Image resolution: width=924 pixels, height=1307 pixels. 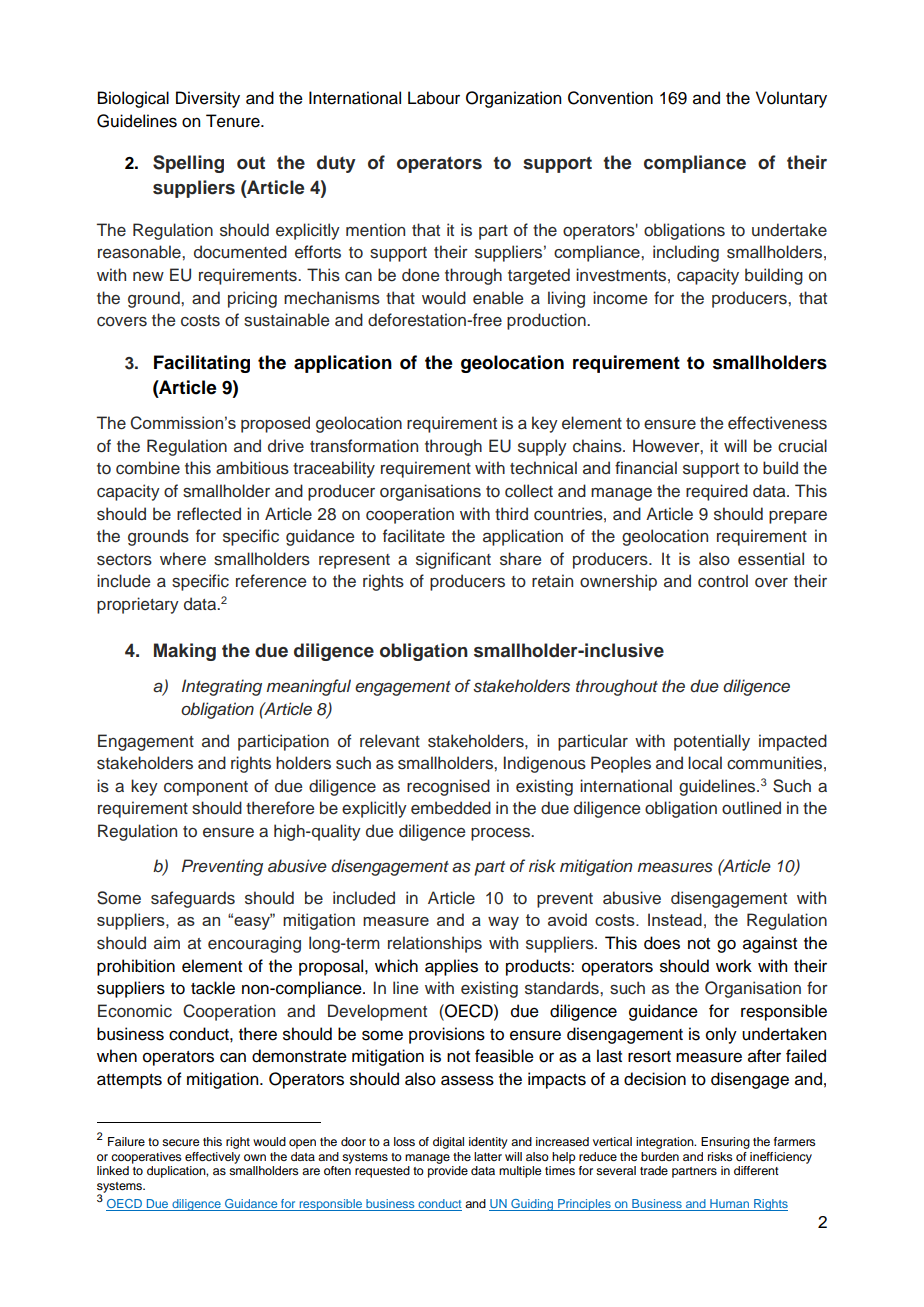 What do you see at coordinates (234, 121) in the screenshot?
I see `Tenure` at bounding box center [234, 121].
